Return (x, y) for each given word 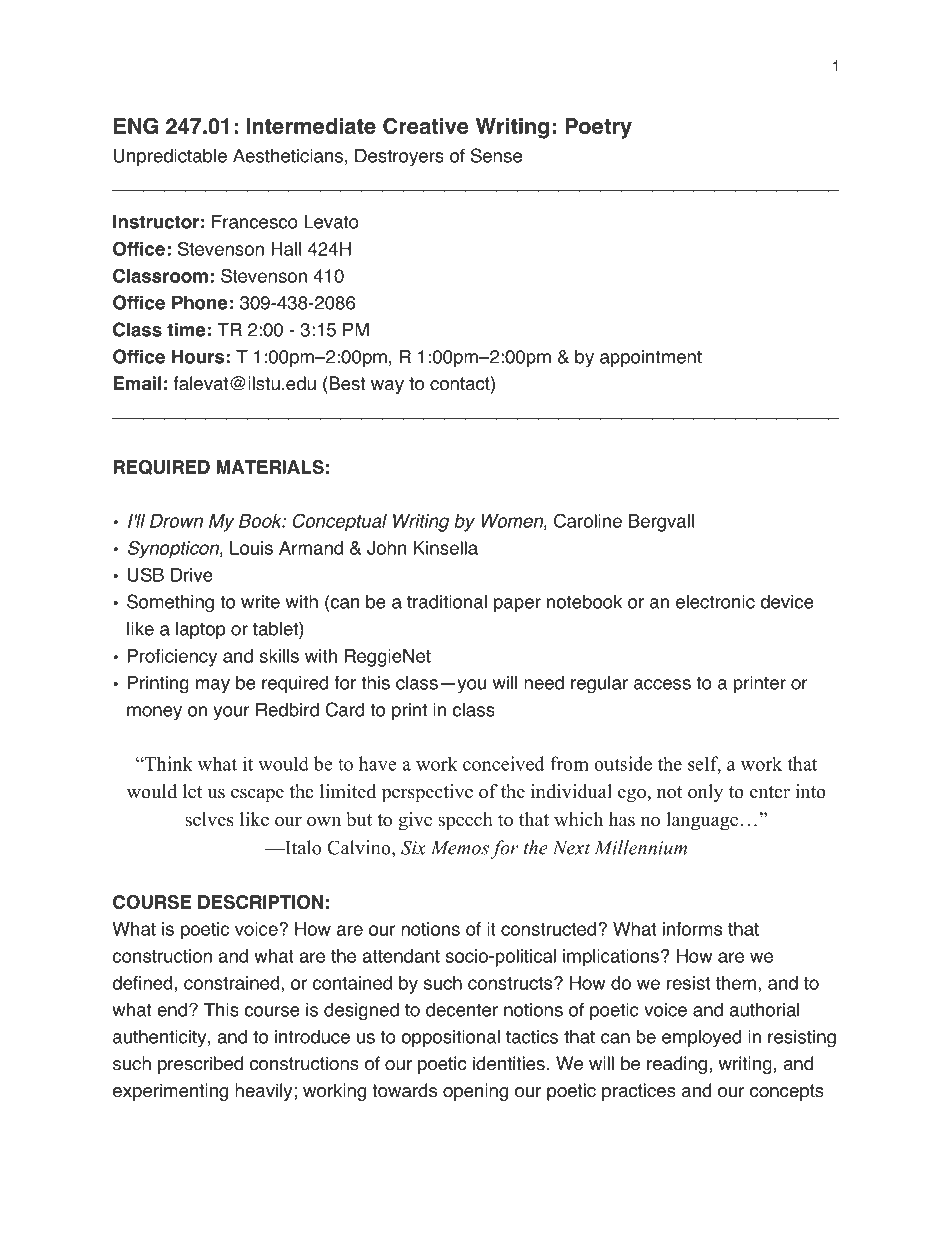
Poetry (598, 128)
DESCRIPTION (260, 902)
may (213, 686)
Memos (460, 848)
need (544, 683)
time (186, 329)
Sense (496, 155)
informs (692, 929)
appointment (651, 358)
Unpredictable (170, 157)
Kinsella (446, 548)
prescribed (200, 1065)
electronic (715, 602)
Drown (176, 521)
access (662, 684)
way (387, 387)
